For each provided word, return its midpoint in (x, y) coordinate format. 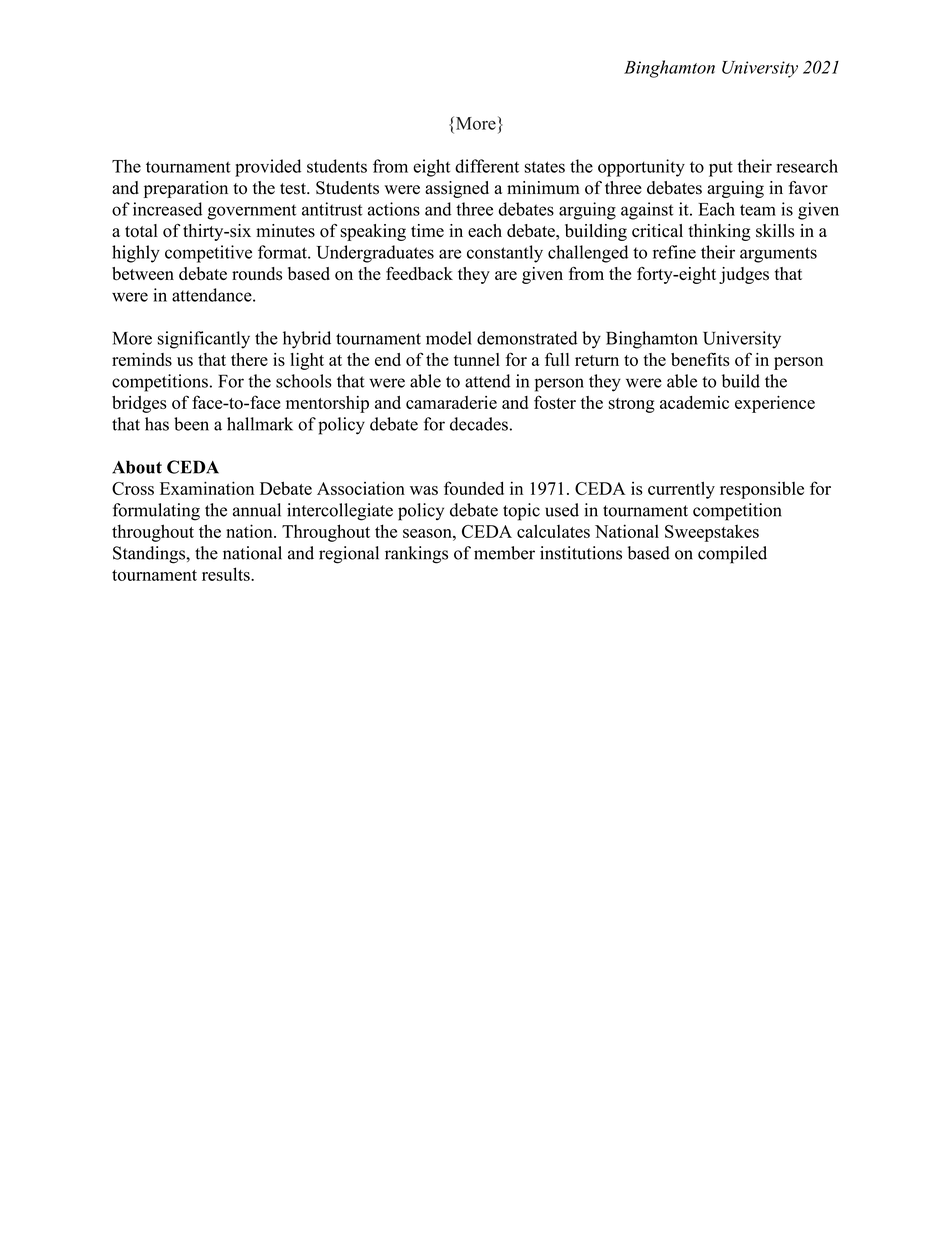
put (721, 169)
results (227, 574)
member (504, 553)
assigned (457, 189)
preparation (186, 189)
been (191, 424)
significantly (204, 340)
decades (479, 424)
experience (775, 404)
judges (744, 275)
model (449, 338)
